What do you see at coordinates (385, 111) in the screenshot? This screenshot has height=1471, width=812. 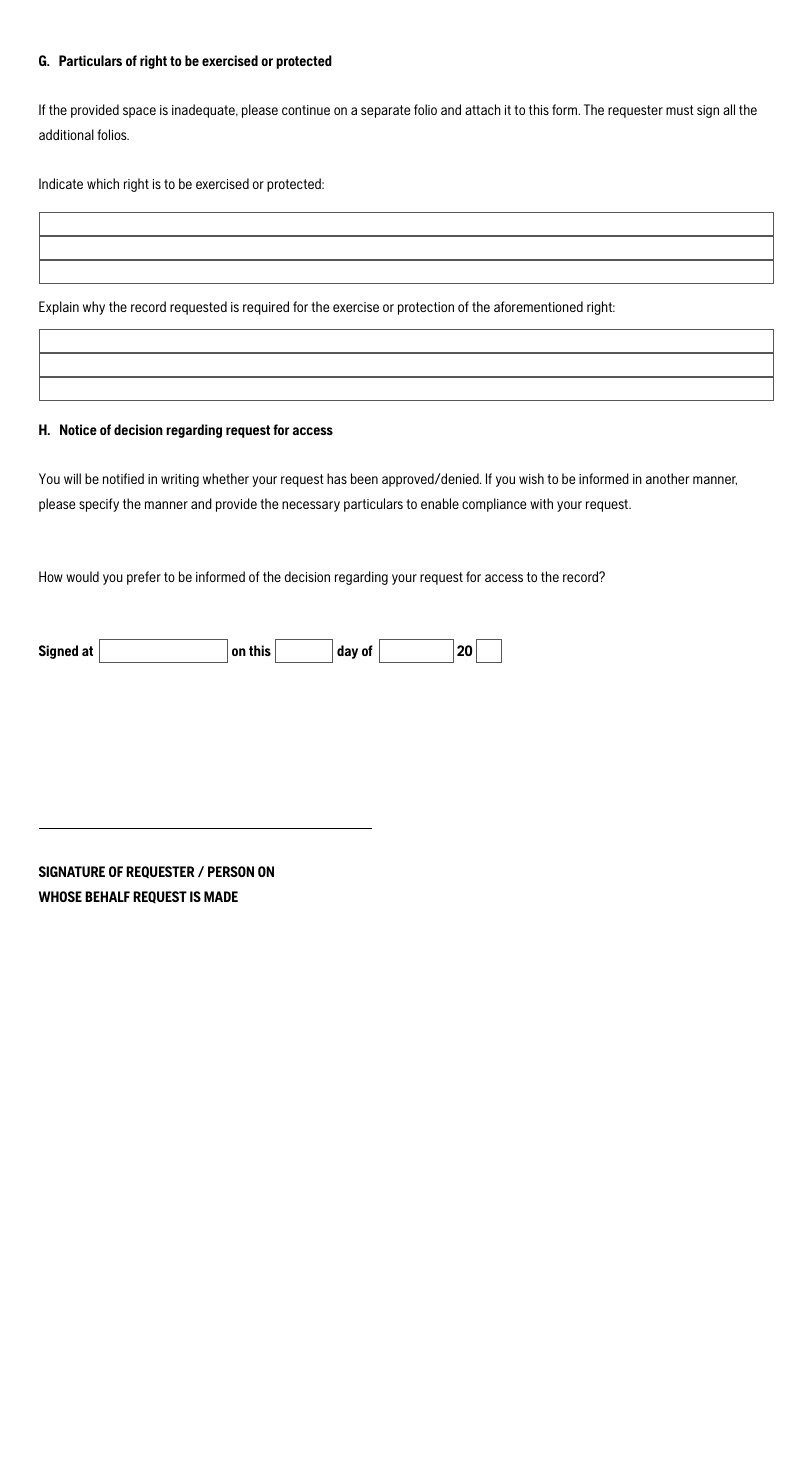 I see `separate` at bounding box center [385, 111].
